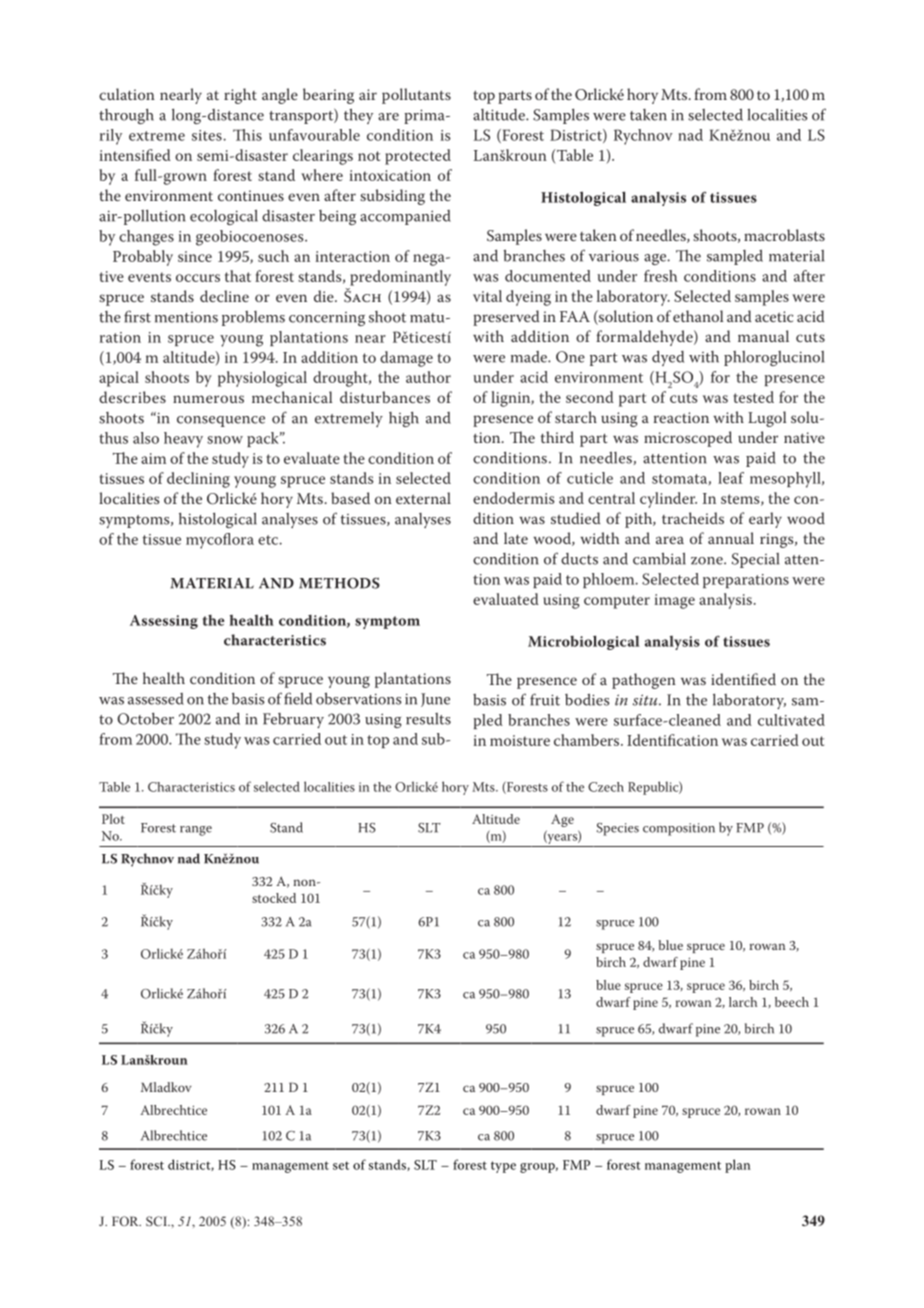  I want to click on author, so click(428, 377).
